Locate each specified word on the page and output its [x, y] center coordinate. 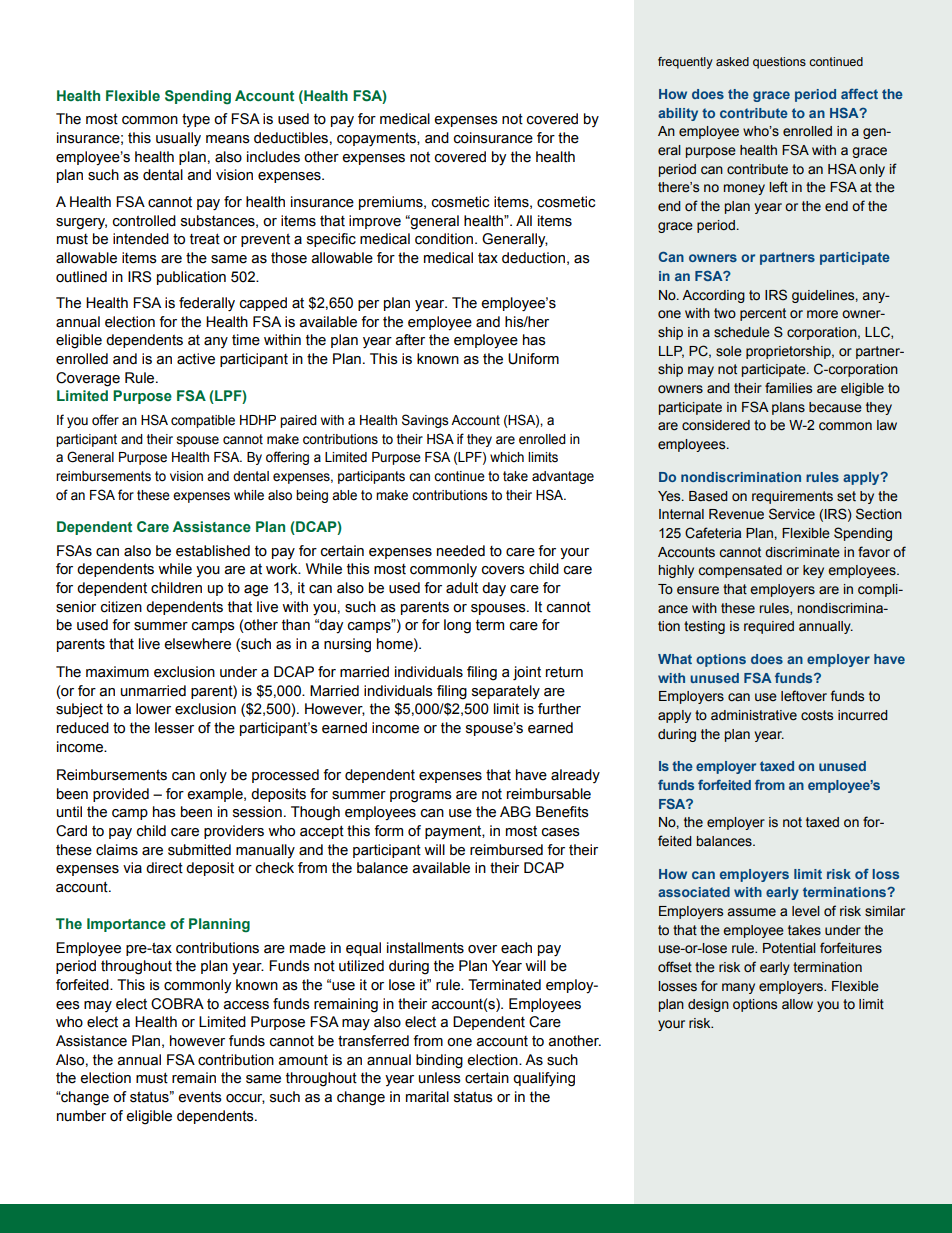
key [813, 571]
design [708, 1005]
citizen [121, 607]
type [196, 120]
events [200, 1097]
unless [440, 1078]
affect [859, 93]
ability [678, 114]
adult [462, 588]
